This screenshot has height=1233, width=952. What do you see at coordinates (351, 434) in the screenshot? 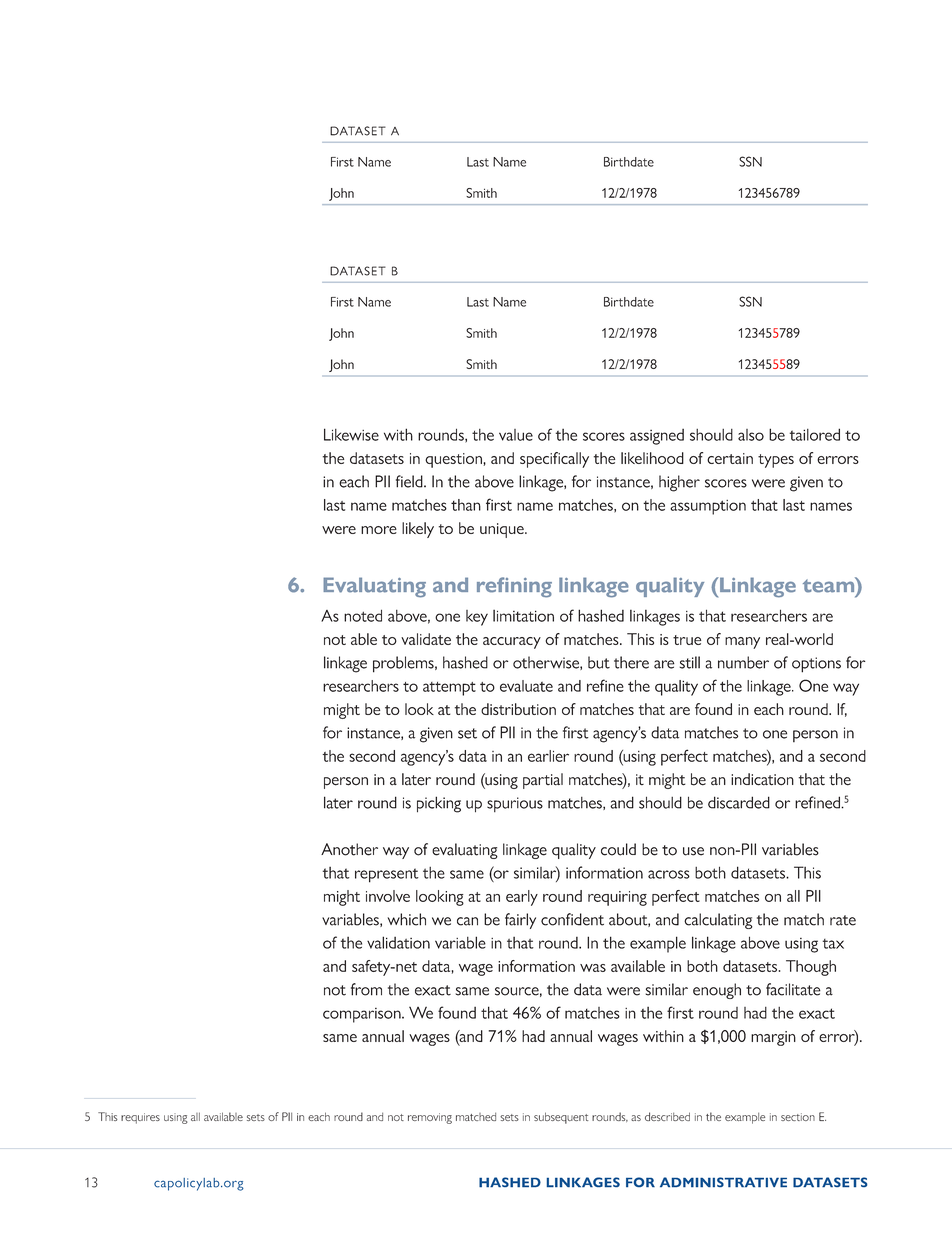
I see `Likewise` at bounding box center [351, 434].
